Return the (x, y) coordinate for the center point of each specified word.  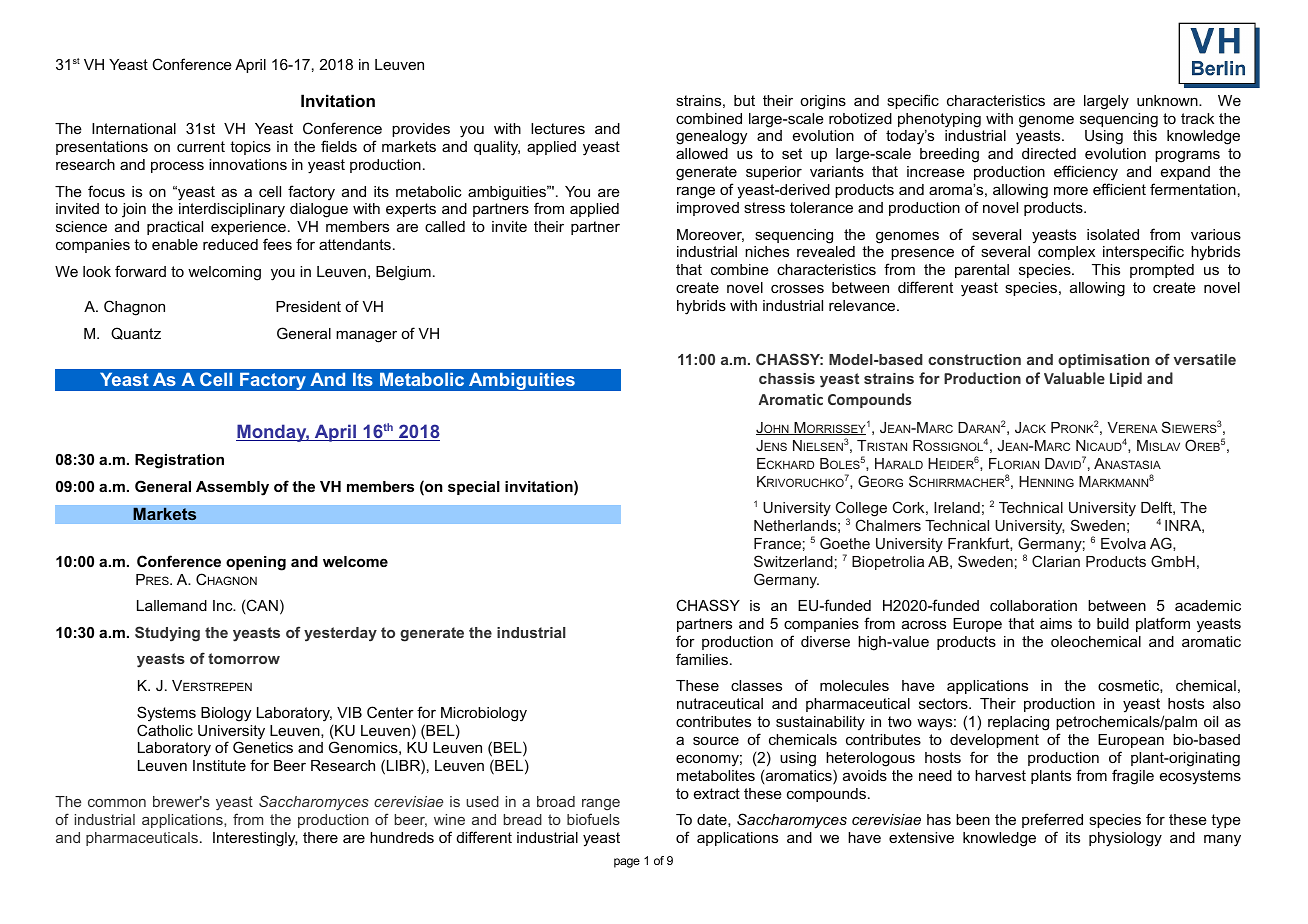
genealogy (711, 137)
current (201, 146)
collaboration (1033, 605)
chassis (787, 378)
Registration (179, 461)
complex (1066, 253)
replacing (1018, 723)
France (777, 543)
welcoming (224, 273)
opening (256, 563)
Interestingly (255, 839)
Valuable (1074, 378)
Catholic (165, 730)
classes (756, 685)
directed (1049, 153)
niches (767, 251)
